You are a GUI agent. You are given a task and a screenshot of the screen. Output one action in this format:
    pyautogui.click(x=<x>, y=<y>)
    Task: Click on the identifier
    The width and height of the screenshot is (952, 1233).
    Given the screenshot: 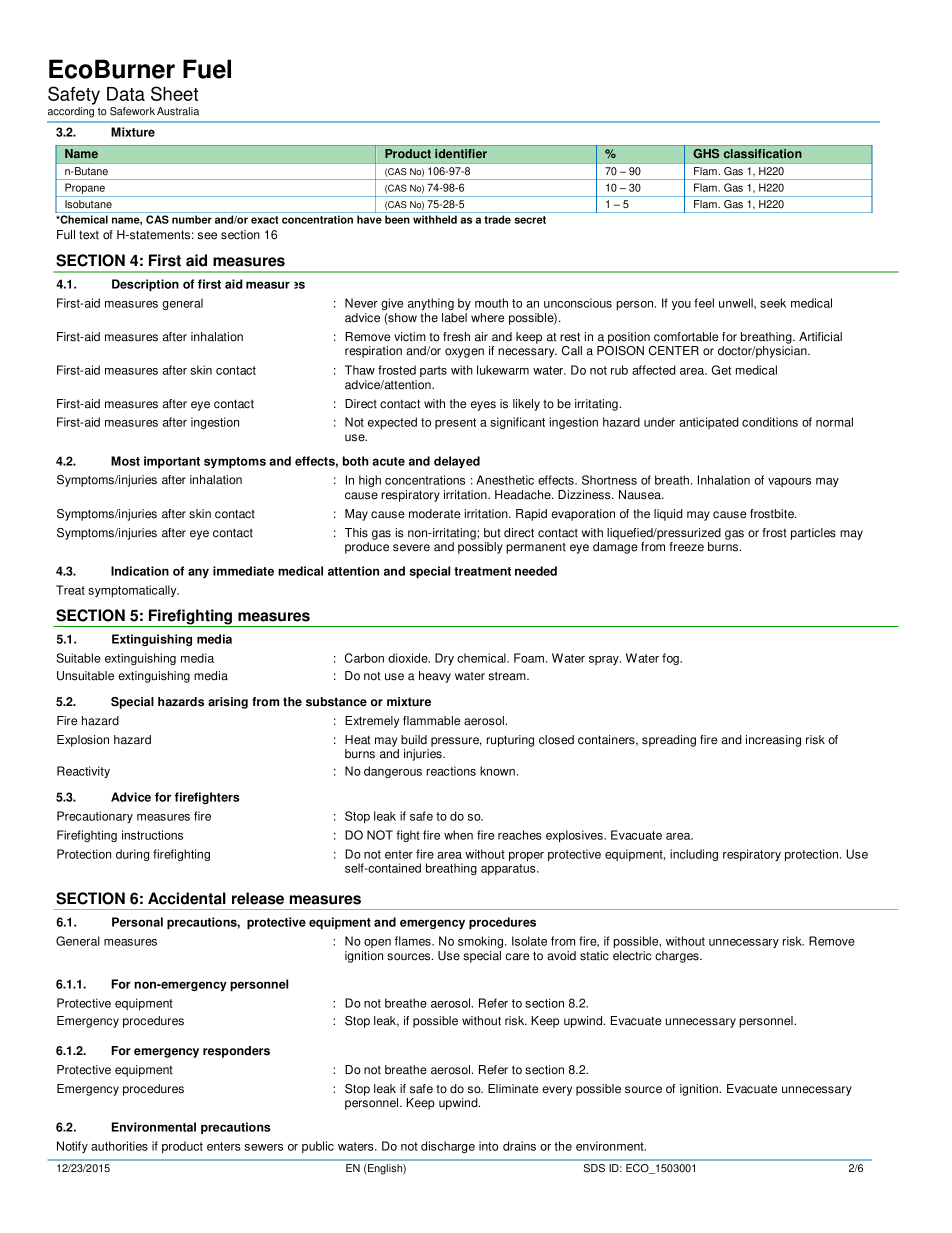 What is the action you would take?
    pyautogui.click(x=461, y=153)
